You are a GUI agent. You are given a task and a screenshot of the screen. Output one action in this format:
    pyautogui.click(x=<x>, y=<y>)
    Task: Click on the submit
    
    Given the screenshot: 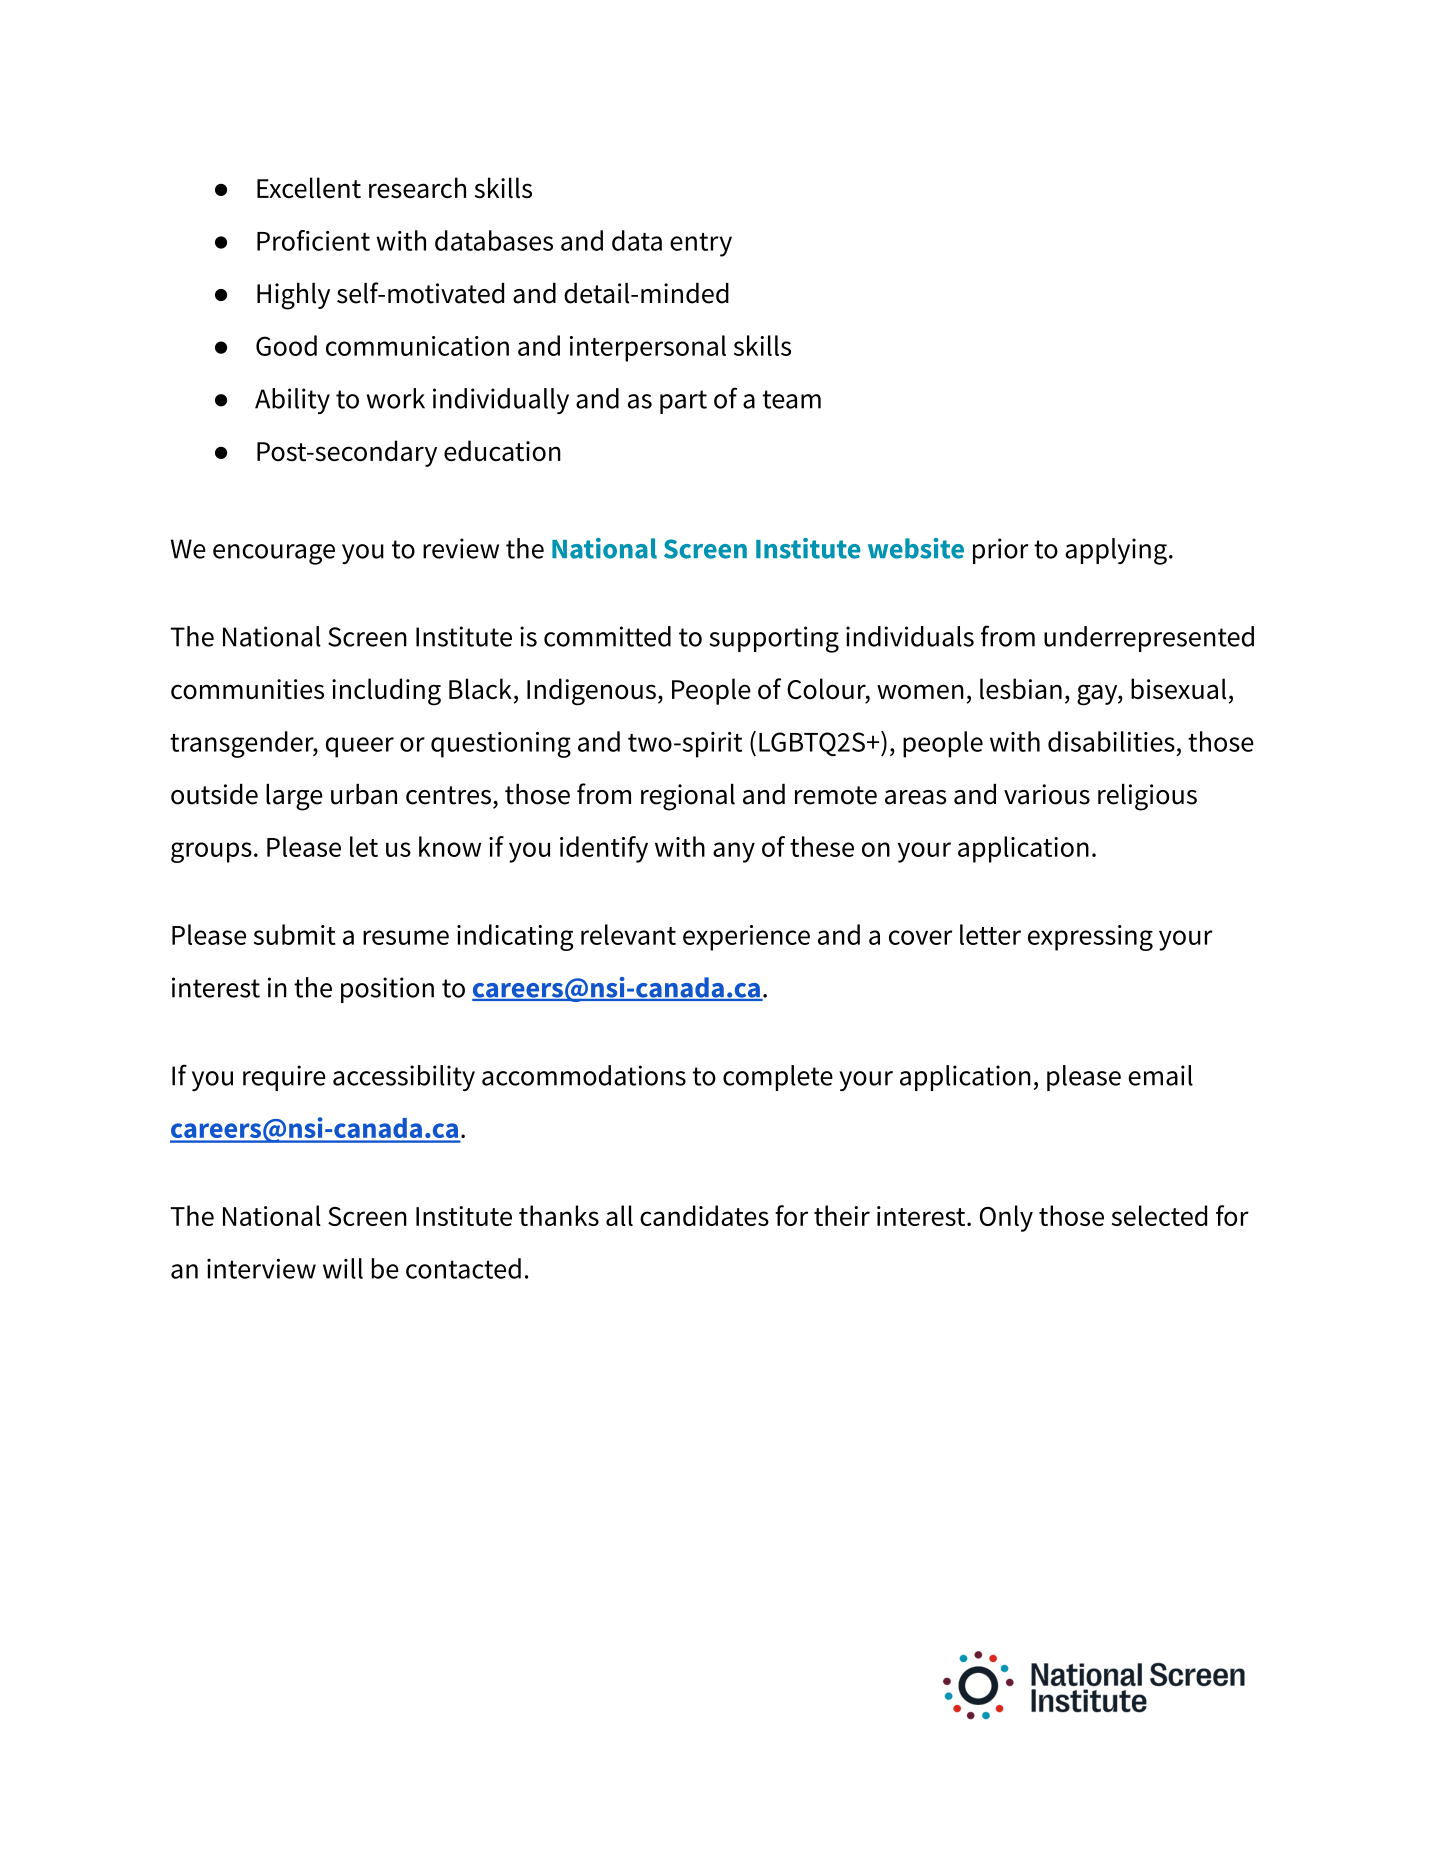 What is the action you would take?
    pyautogui.click(x=295, y=934)
